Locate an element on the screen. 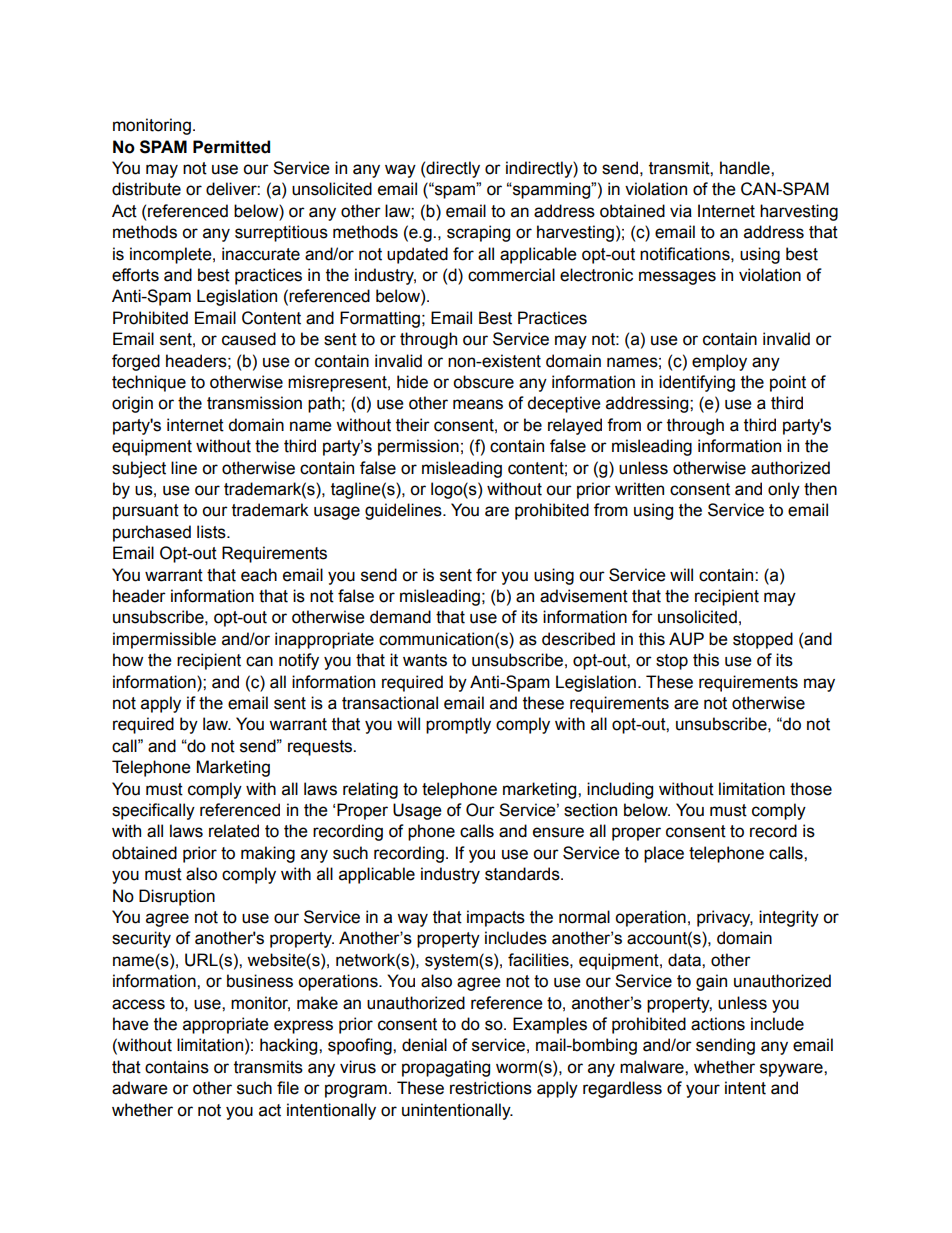 The width and height of the screenshot is (952, 1233). propagating is located at coordinates (446, 1068).
